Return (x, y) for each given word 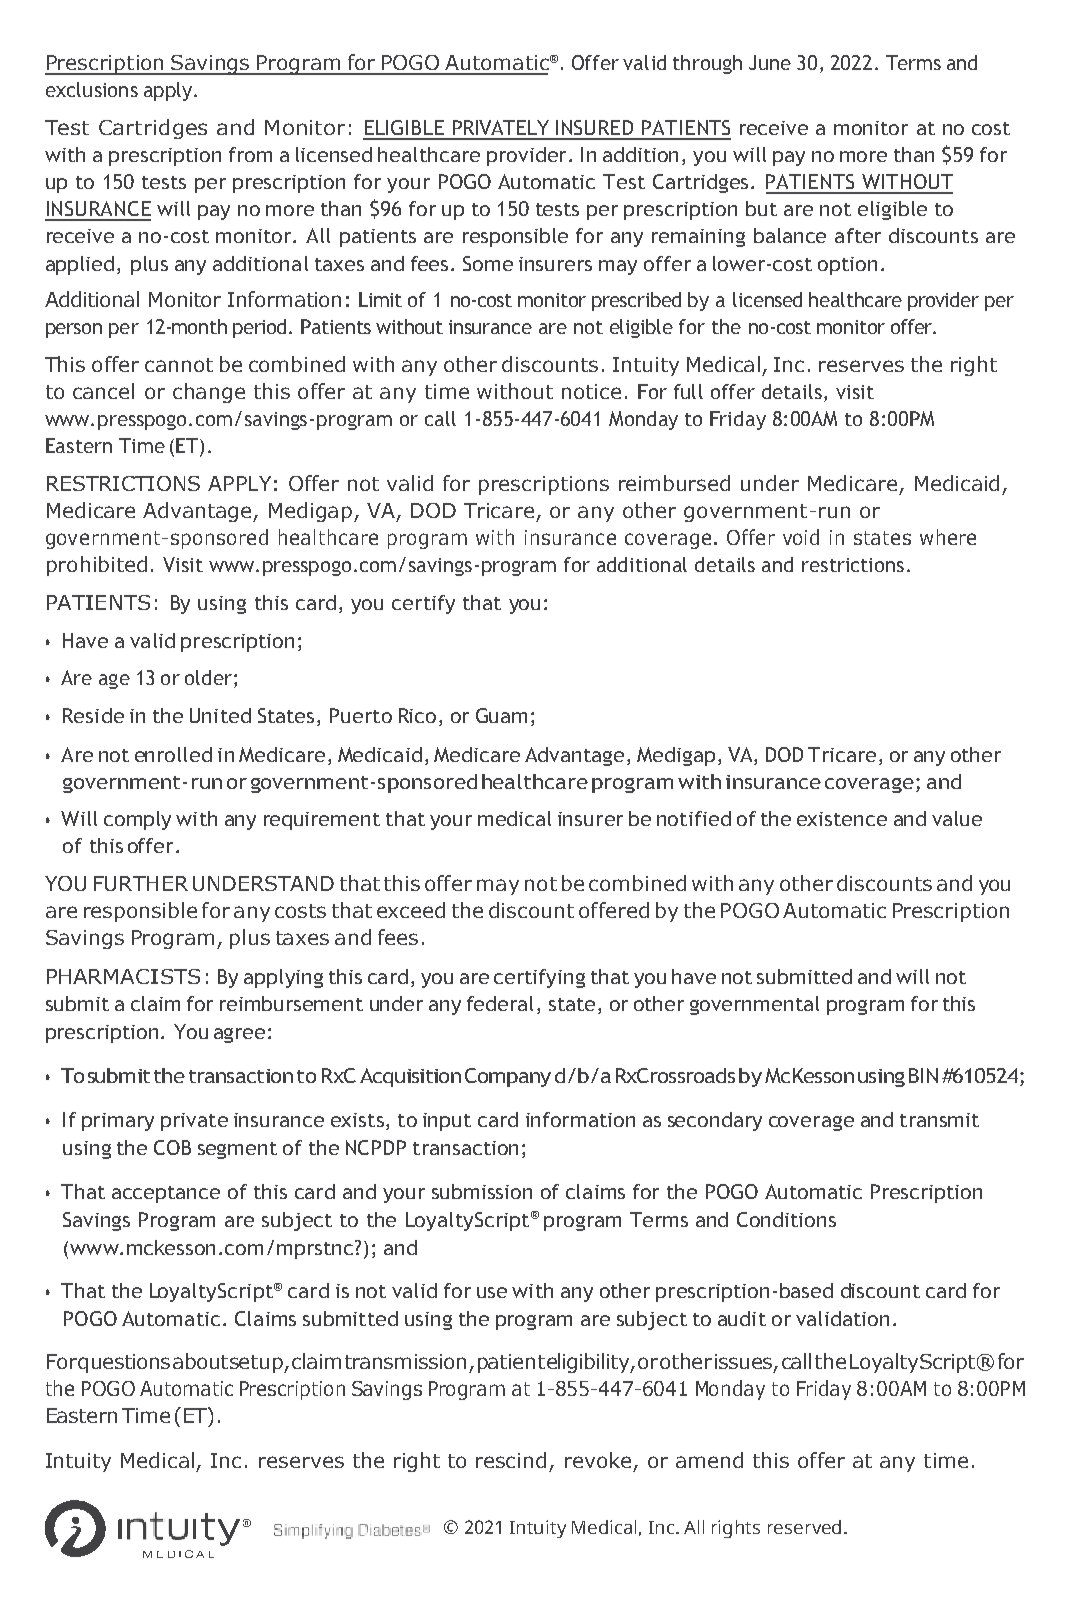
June (770, 62)
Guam (501, 715)
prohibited (97, 566)
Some (488, 263)
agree (239, 1035)
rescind (511, 1460)
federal (500, 1003)
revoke (598, 1460)
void (801, 537)
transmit (939, 1120)
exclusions (92, 89)
